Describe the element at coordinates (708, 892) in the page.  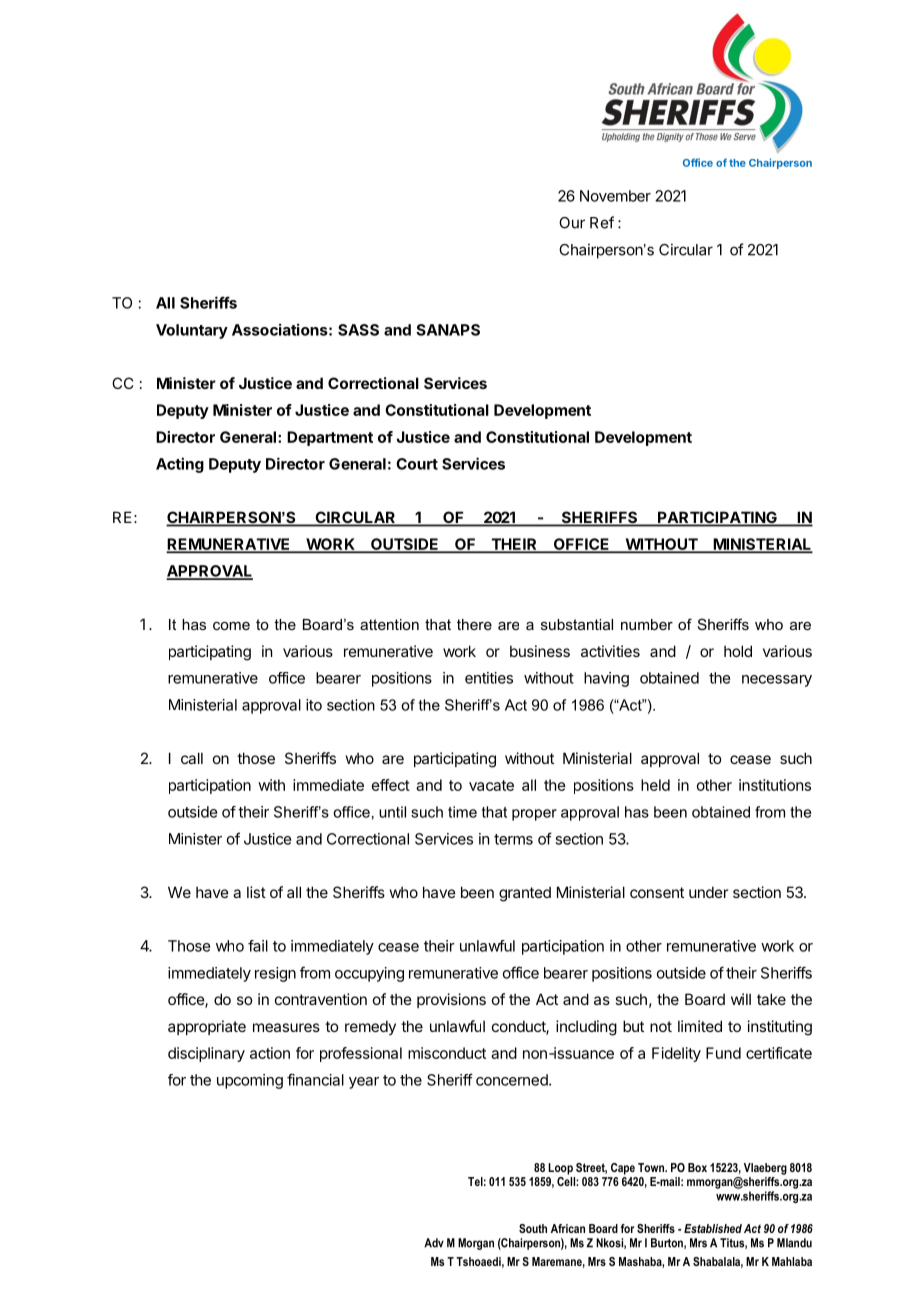
I see `under` at that location.
